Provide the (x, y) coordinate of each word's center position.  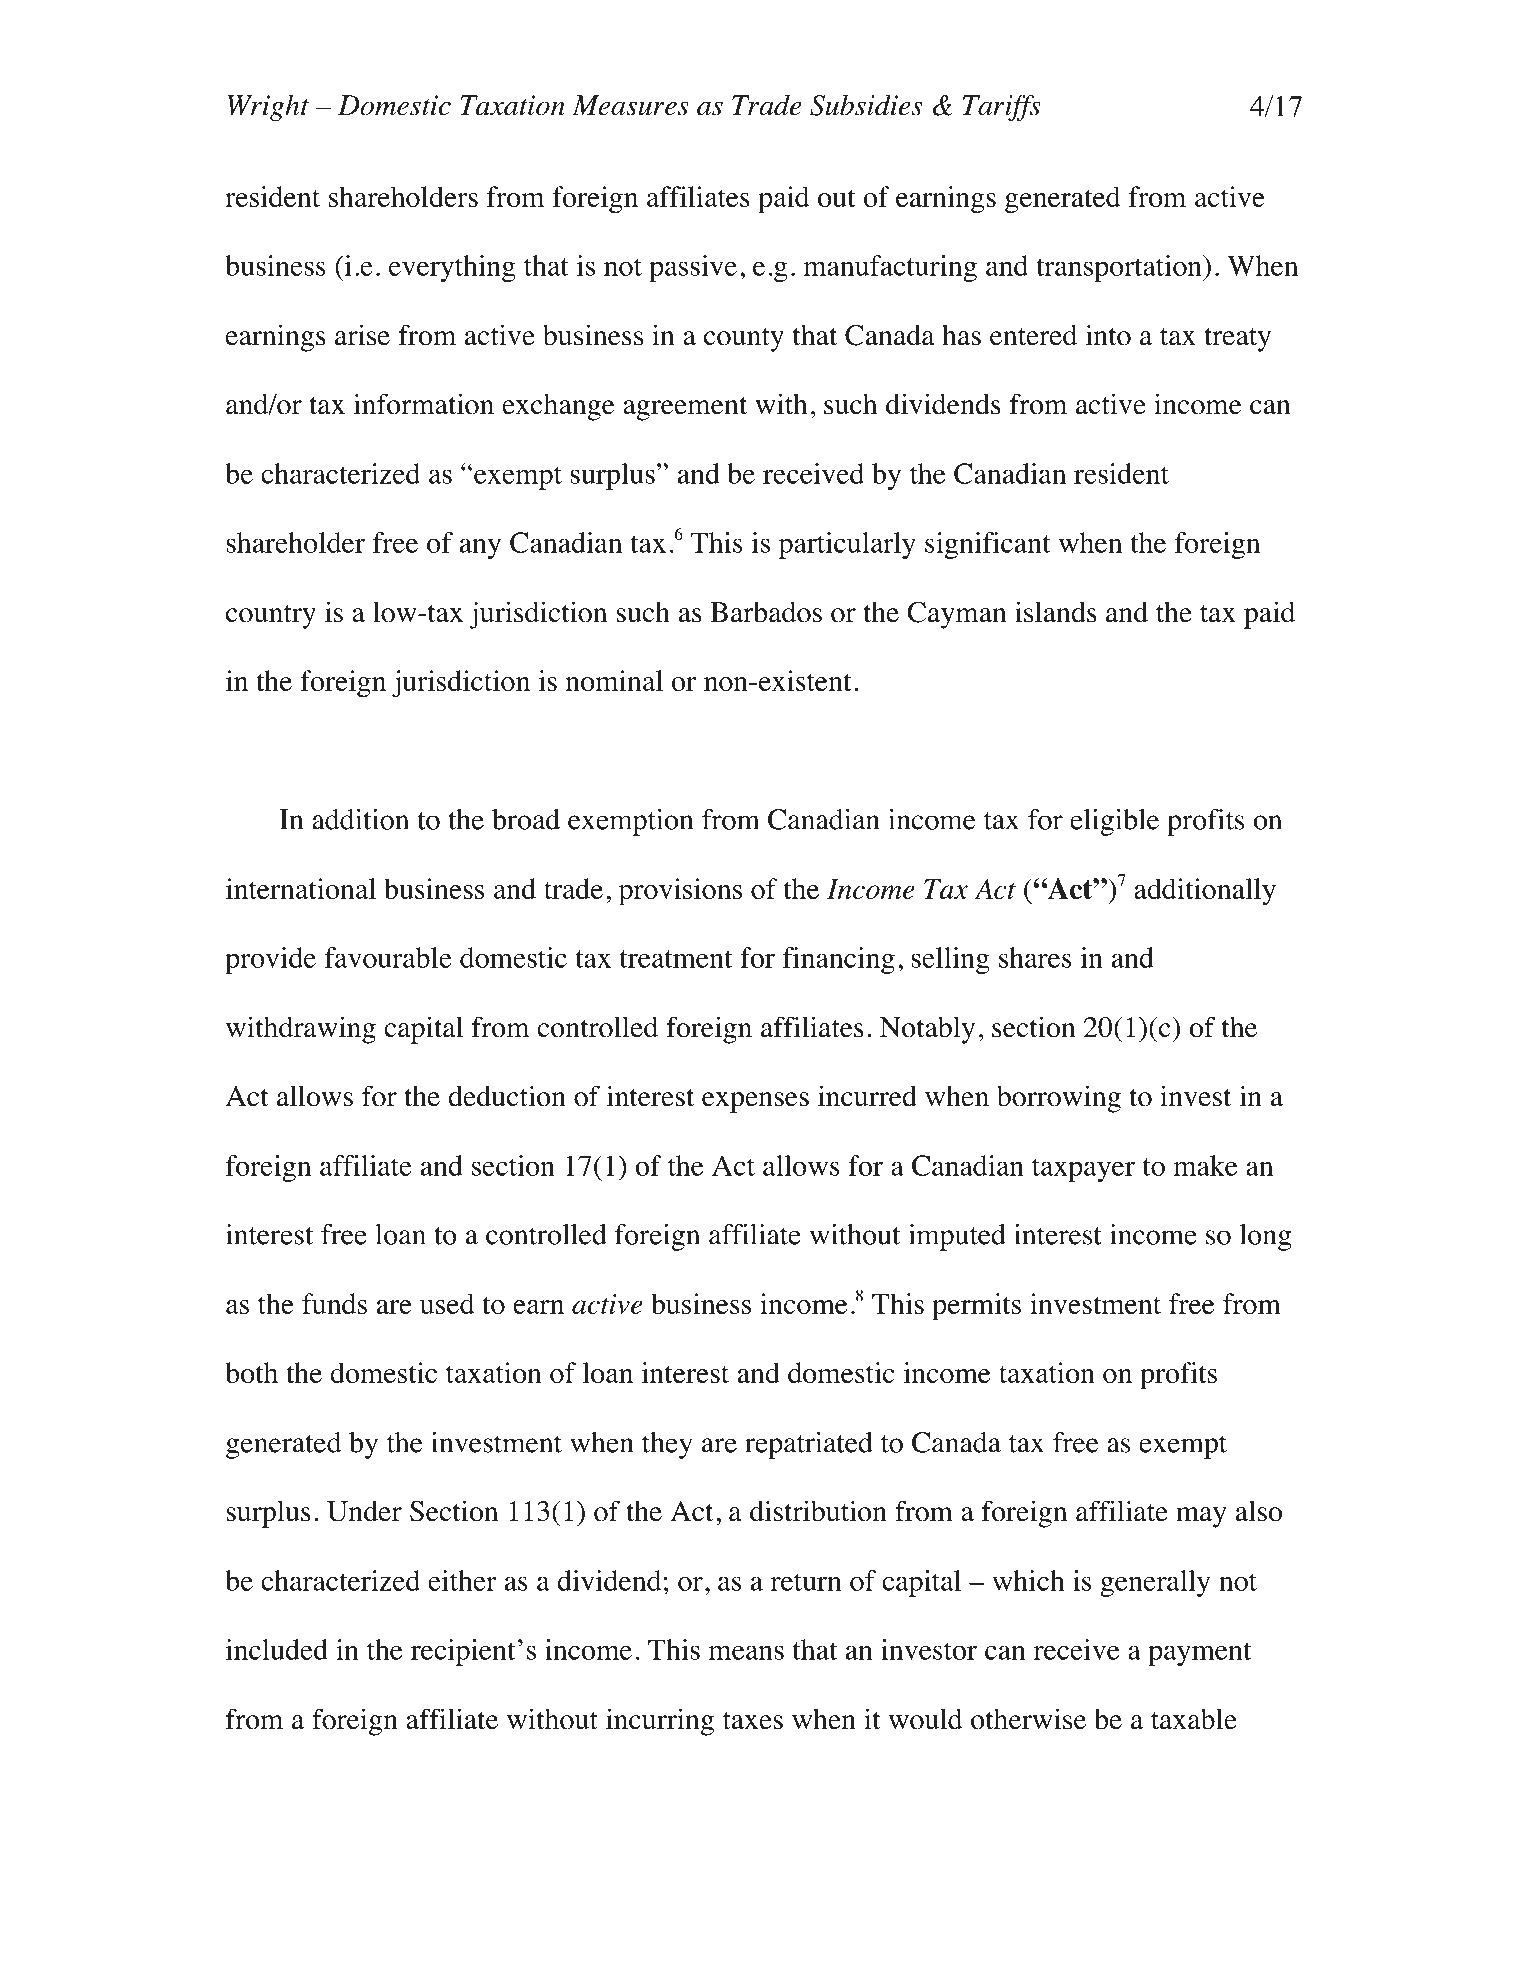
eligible (1114, 822)
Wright (268, 107)
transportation (1120, 268)
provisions (680, 892)
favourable (388, 957)
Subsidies (866, 105)
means (746, 1652)
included (277, 1649)
